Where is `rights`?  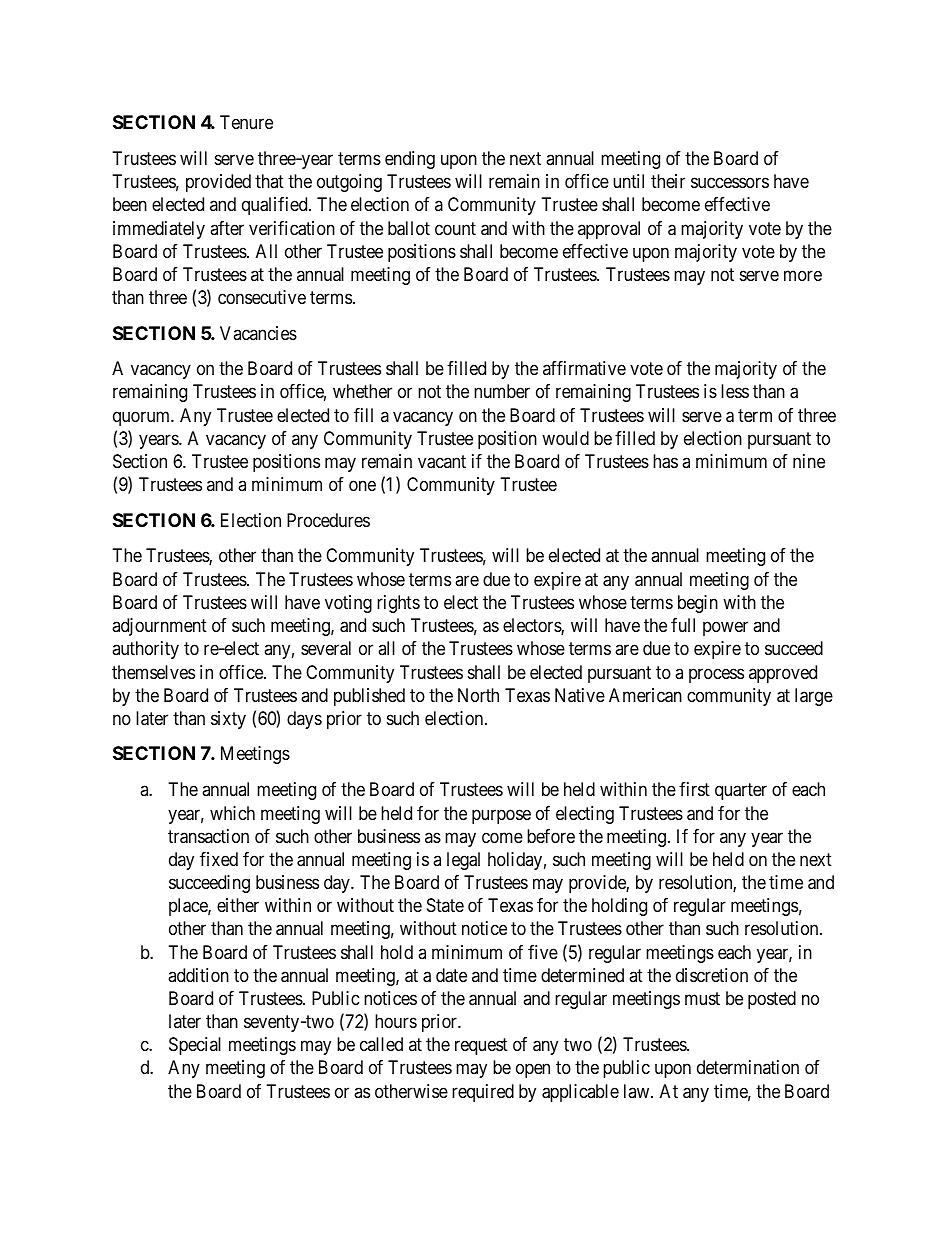 rights is located at coordinates (398, 604).
